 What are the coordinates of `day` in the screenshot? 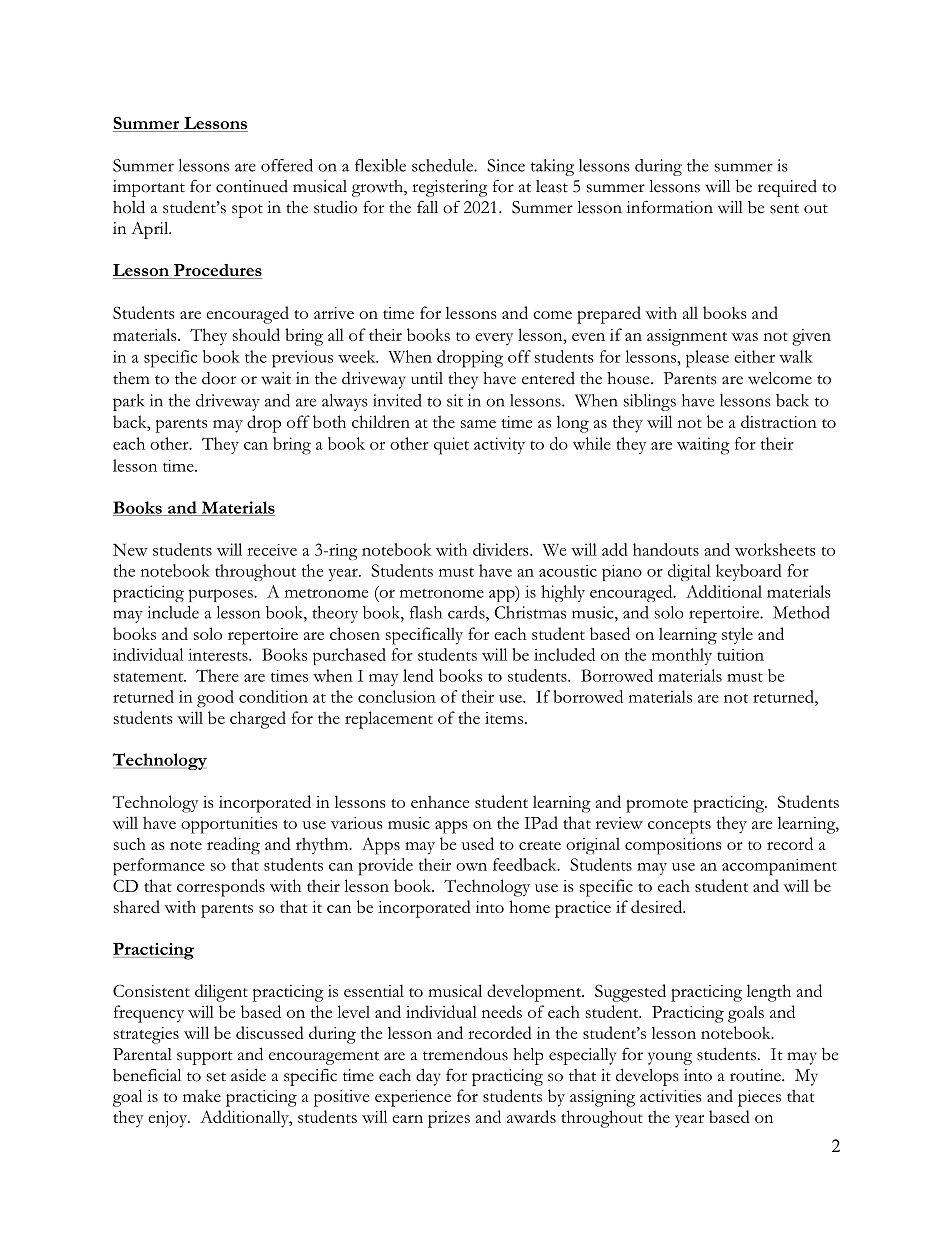 It's located at (428, 1077).
